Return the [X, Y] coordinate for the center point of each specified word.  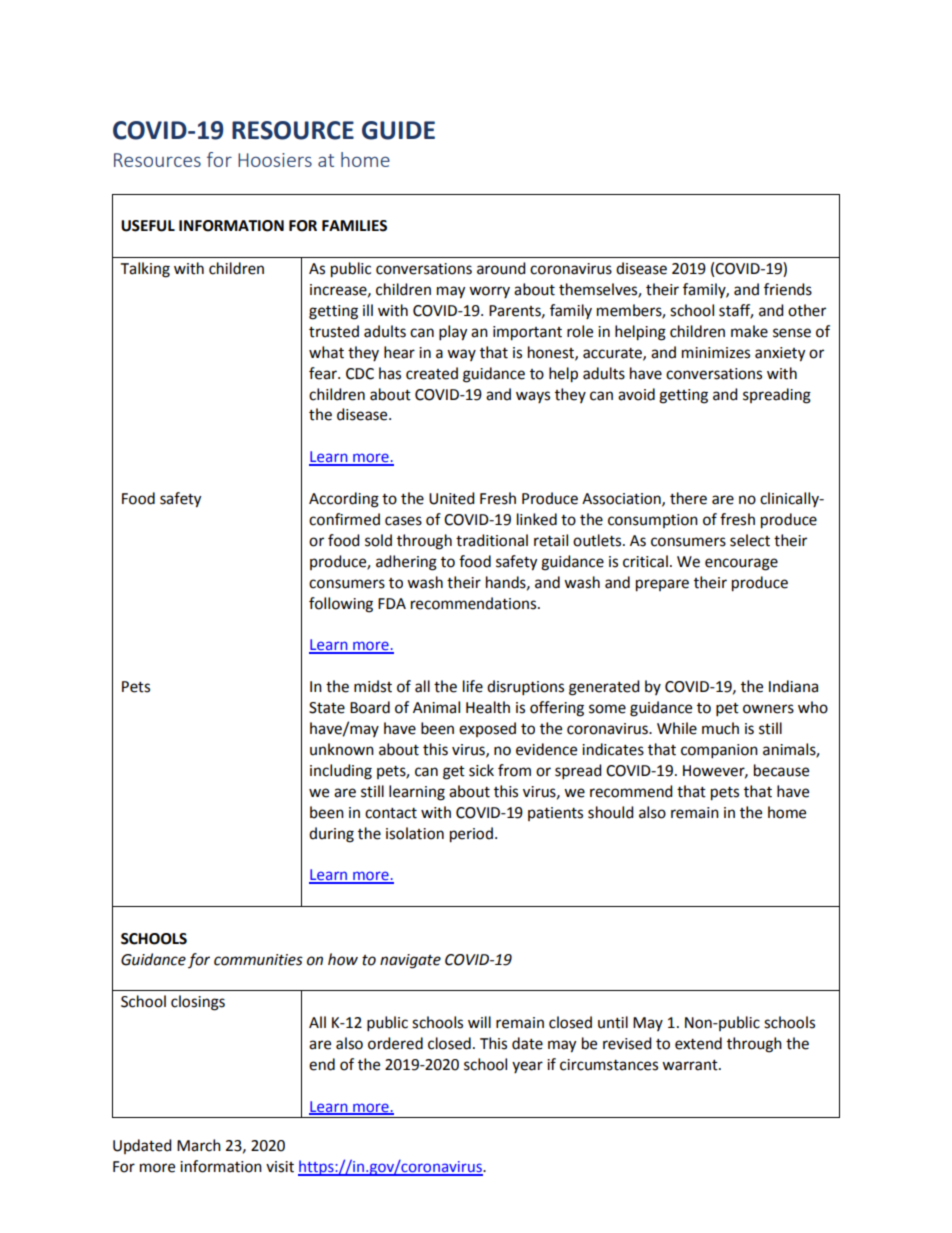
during [331, 835]
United [452, 498]
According [344, 500]
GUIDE [398, 130]
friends [788, 289]
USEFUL [148, 226]
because [781, 770]
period [471, 835]
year [527, 1067]
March [199, 1145]
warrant [691, 1065]
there [688, 498]
